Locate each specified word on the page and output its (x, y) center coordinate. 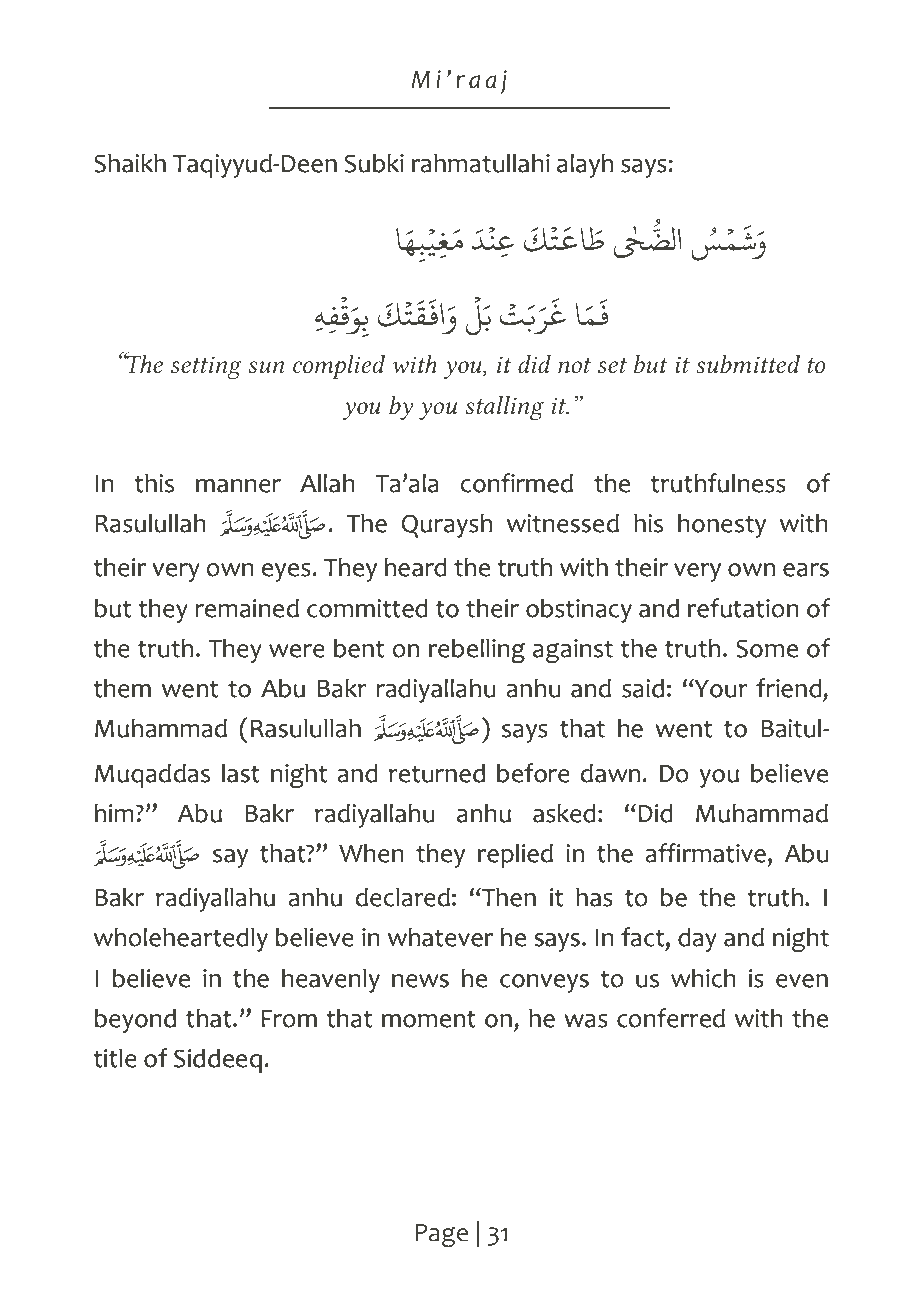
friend (790, 688)
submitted (748, 364)
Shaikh (130, 163)
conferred (671, 1018)
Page (441, 1235)
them (122, 688)
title (115, 1058)
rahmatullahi (481, 163)
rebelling (477, 651)
